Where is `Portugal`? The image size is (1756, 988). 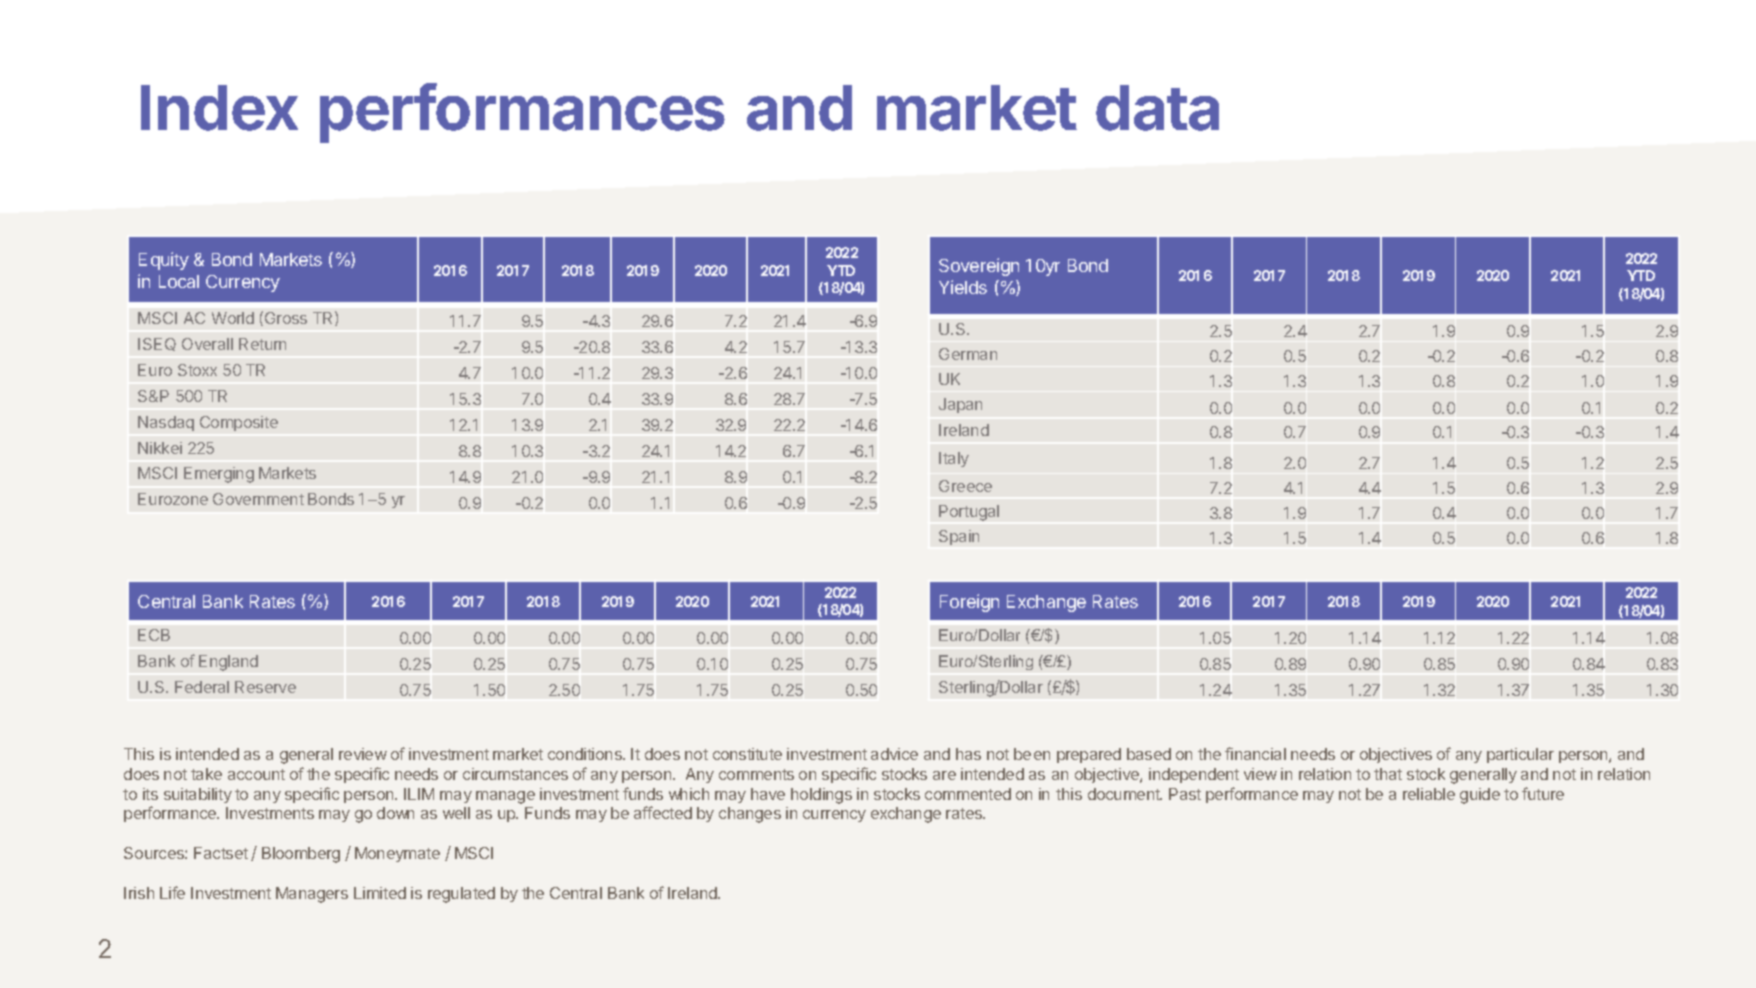
Portugal is located at coordinates (969, 513).
